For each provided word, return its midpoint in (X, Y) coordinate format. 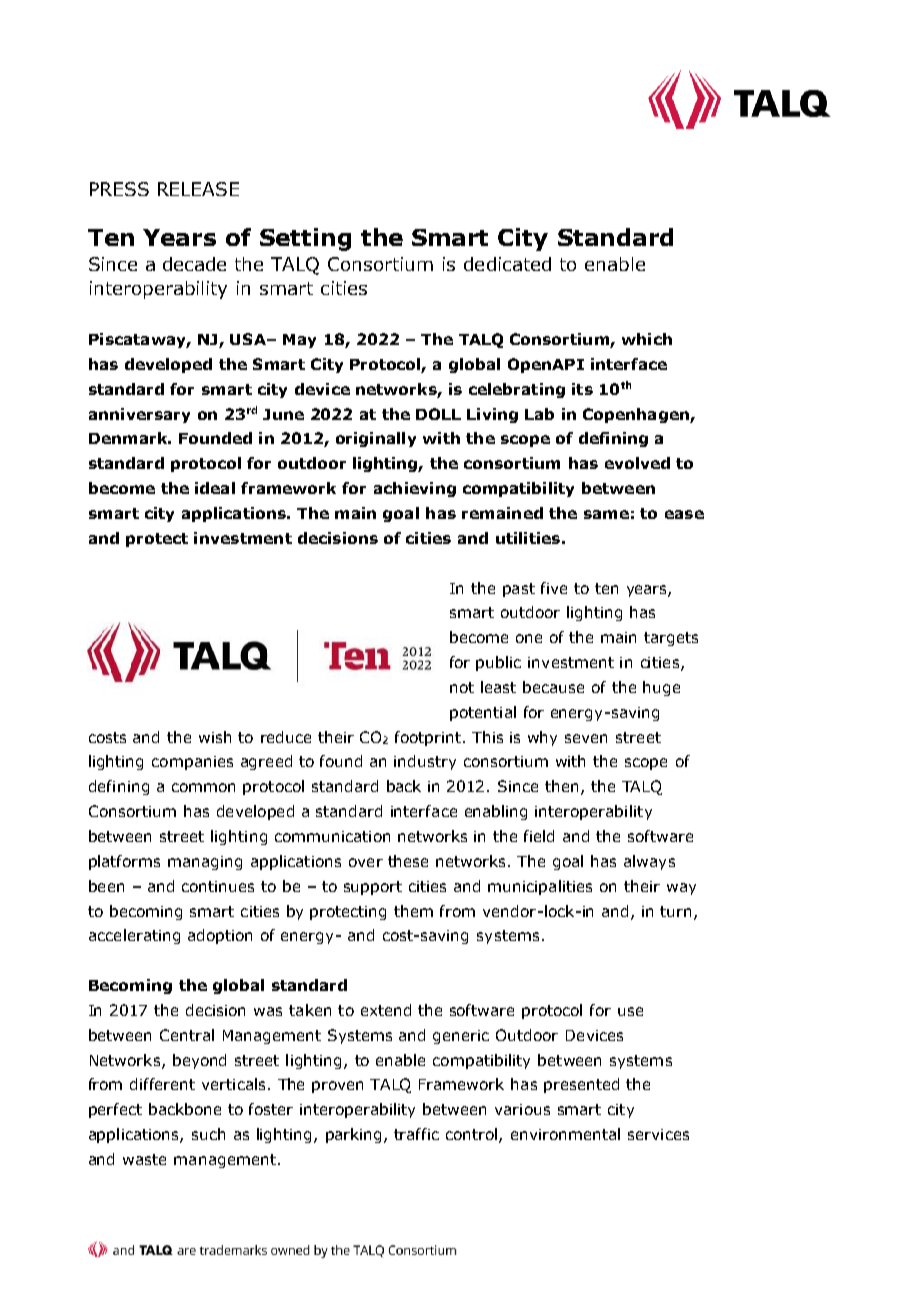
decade (194, 264)
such (208, 1134)
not (462, 687)
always (649, 862)
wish (215, 737)
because (553, 687)
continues (218, 886)
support (373, 888)
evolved (637, 463)
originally (376, 439)
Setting (305, 239)
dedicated (507, 264)
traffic (416, 1134)
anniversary (139, 415)
